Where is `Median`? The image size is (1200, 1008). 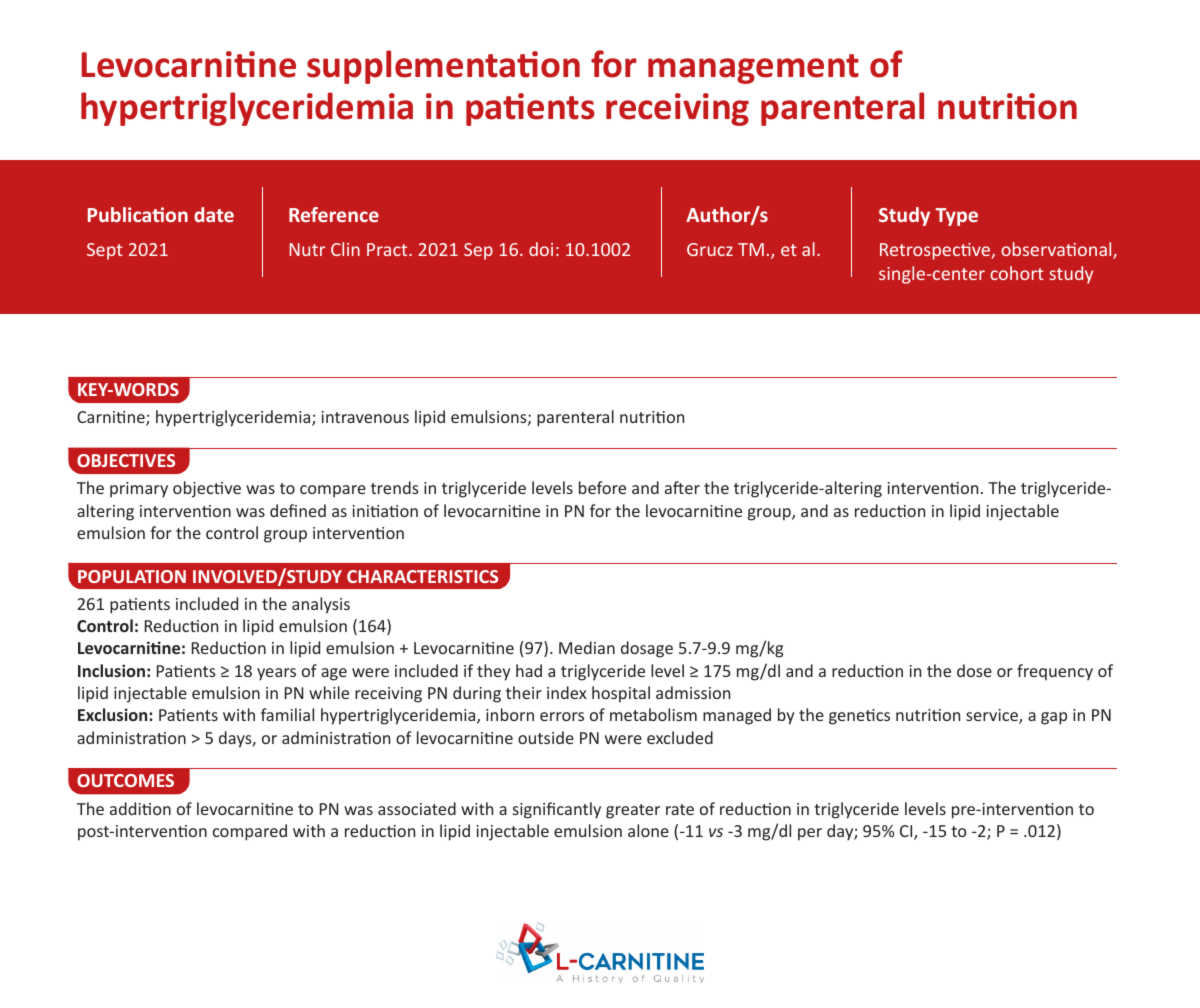
Median is located at coordinates (587, 647).
